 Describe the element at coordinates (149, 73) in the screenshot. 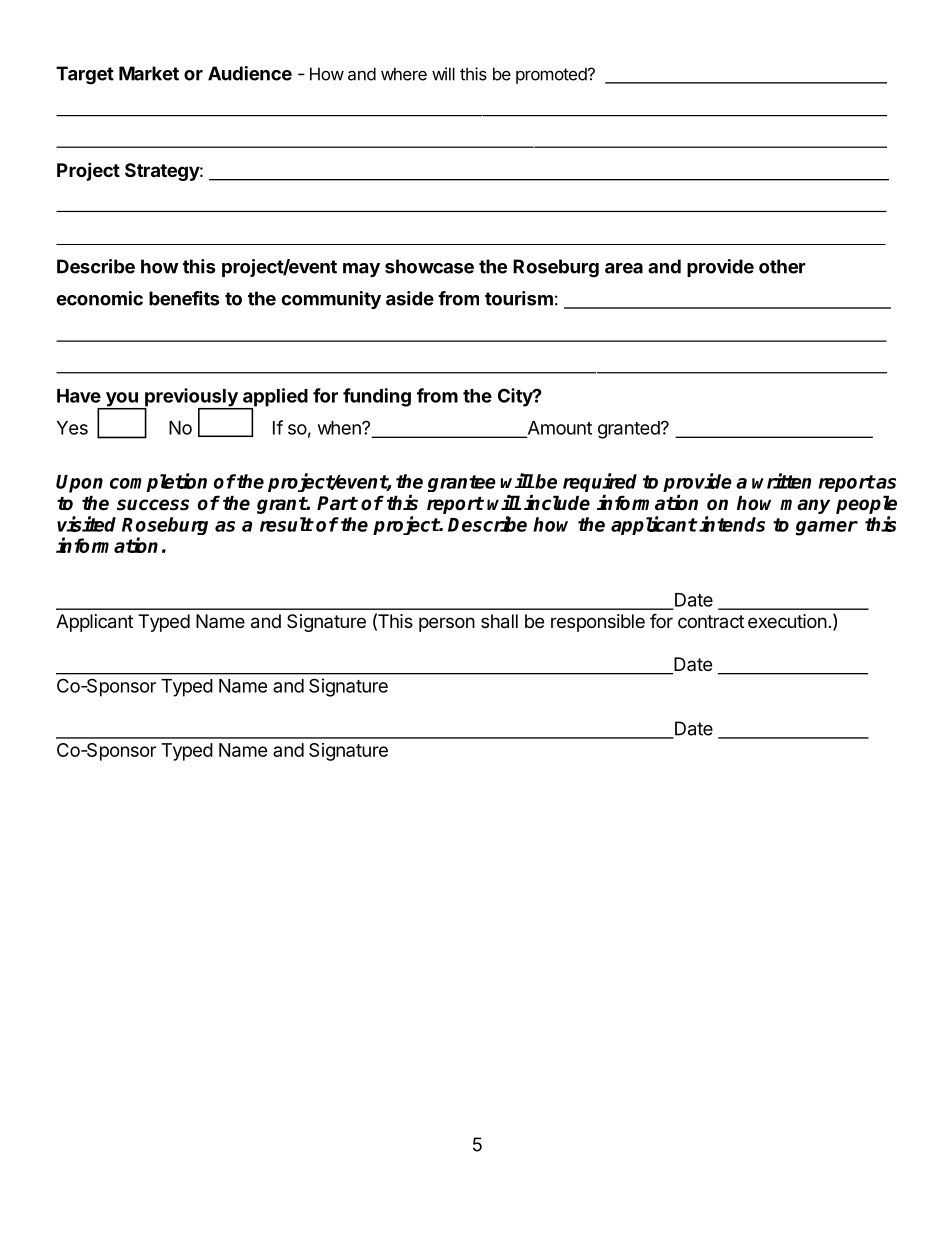

I see `Market` at that location.
